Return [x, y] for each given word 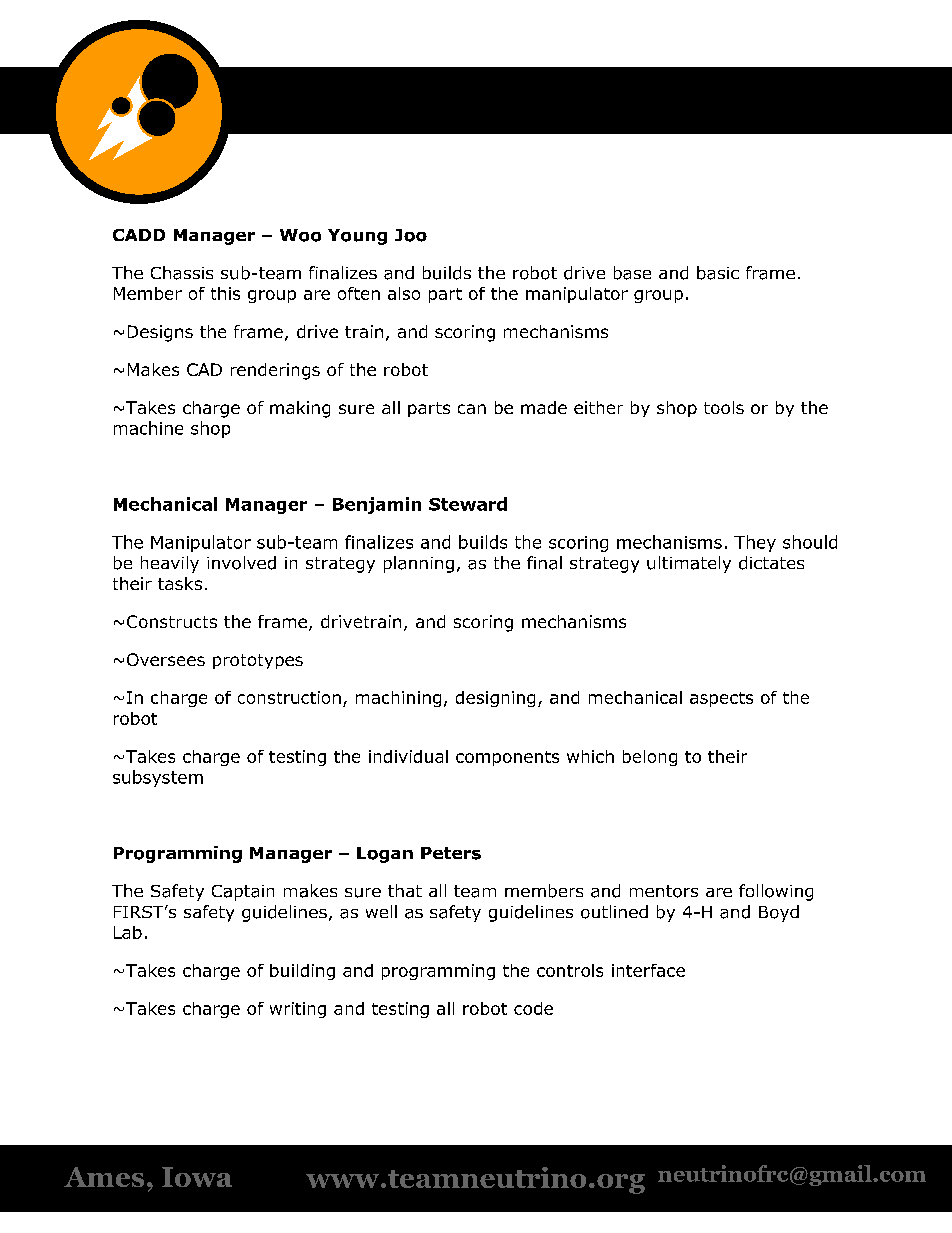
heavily [170, 564]
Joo [411, 235]
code [533, 1008]
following [776, 892]
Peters [451, 853]
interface [648, 970]
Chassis [182, 273]
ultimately [689, 564]
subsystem [158, 778]
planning [419, 564]
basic [718, 273]
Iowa [197, 1177]
